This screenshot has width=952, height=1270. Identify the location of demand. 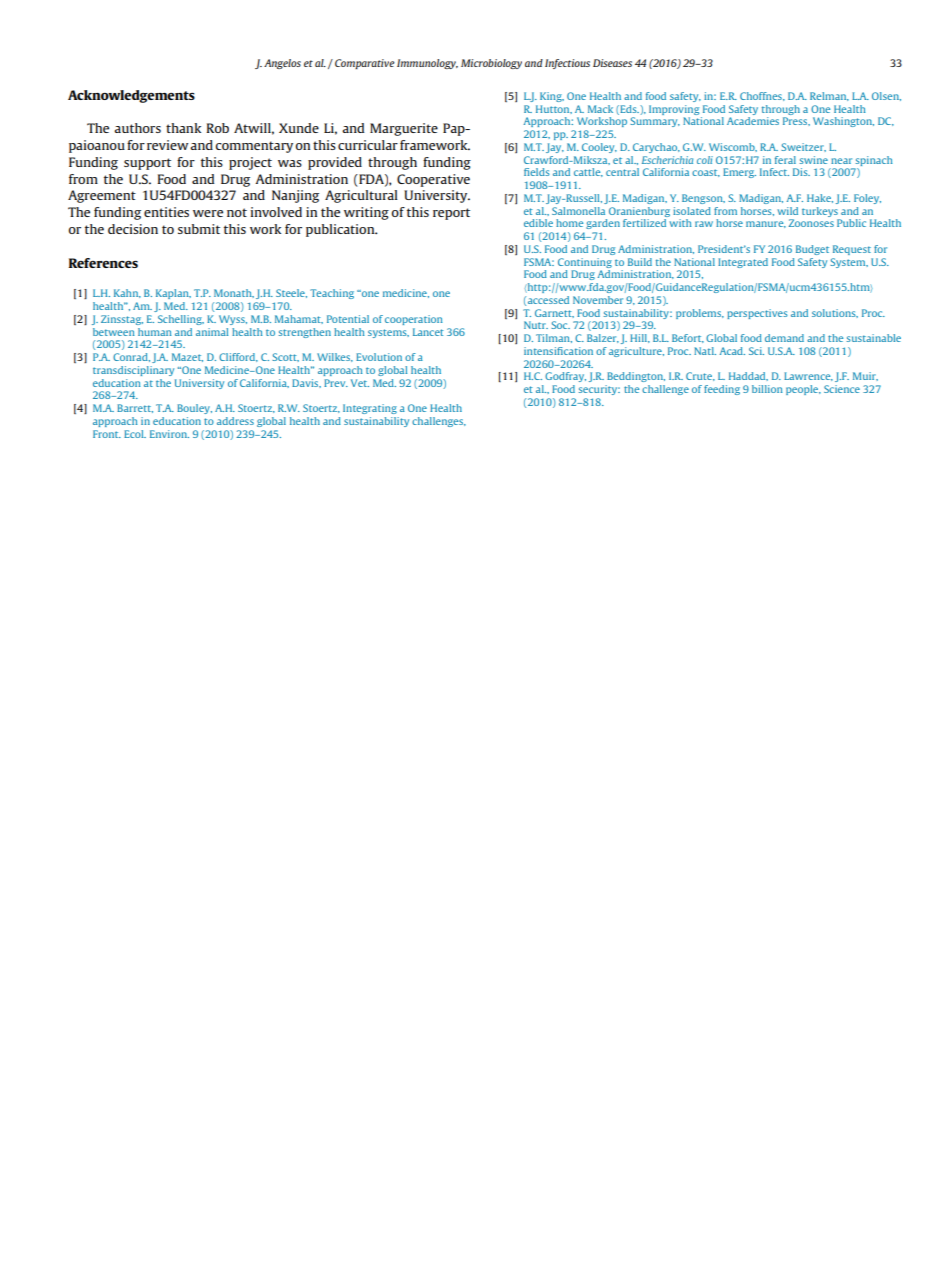
(784, 338).
